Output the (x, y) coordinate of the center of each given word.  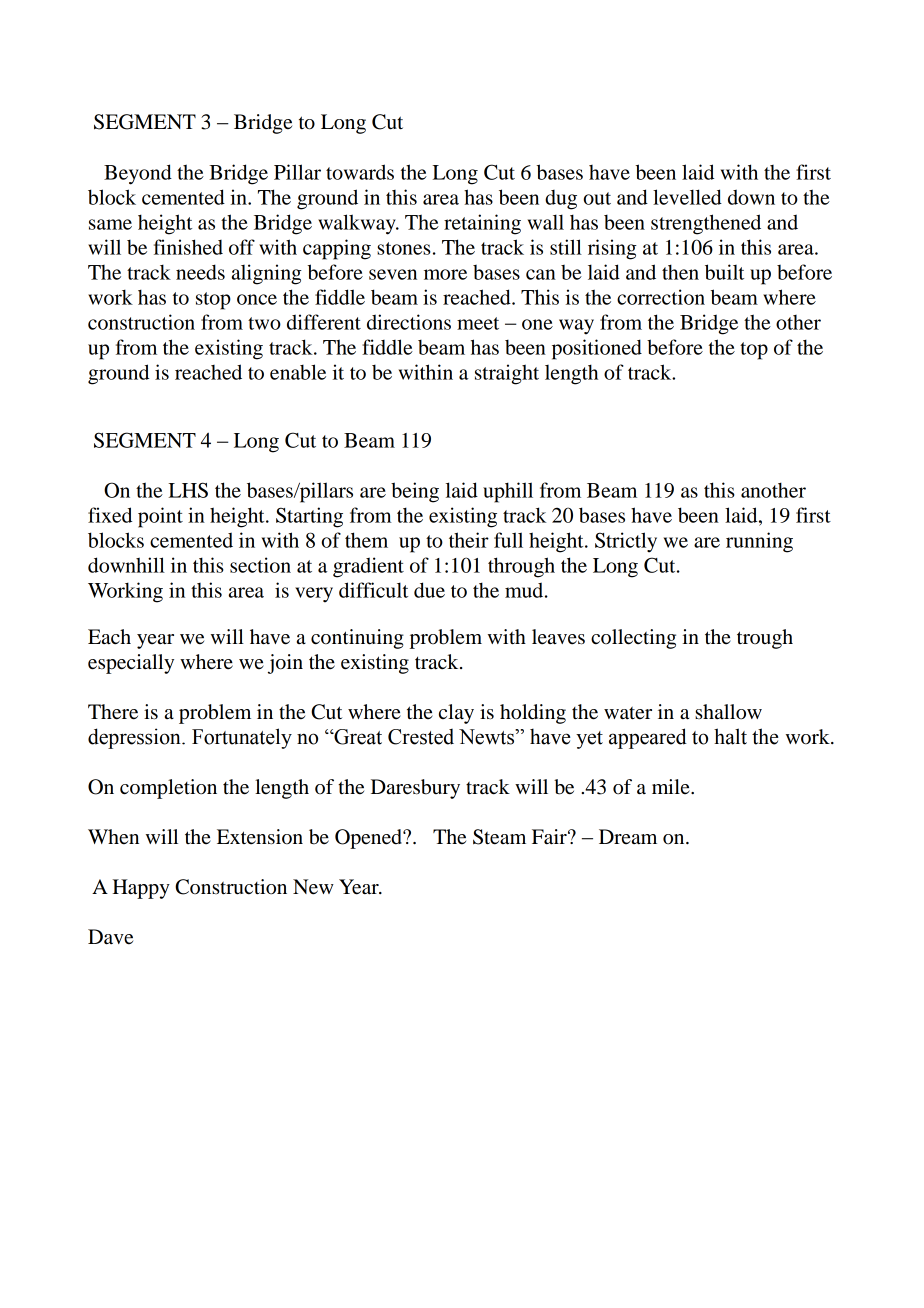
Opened (369, 839)
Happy (141, 889)
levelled (687, 197)
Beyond (138, 174)
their (469, 540)
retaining (482, 224)
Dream (628, 837)
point (160, 517)
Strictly (626, 542)
